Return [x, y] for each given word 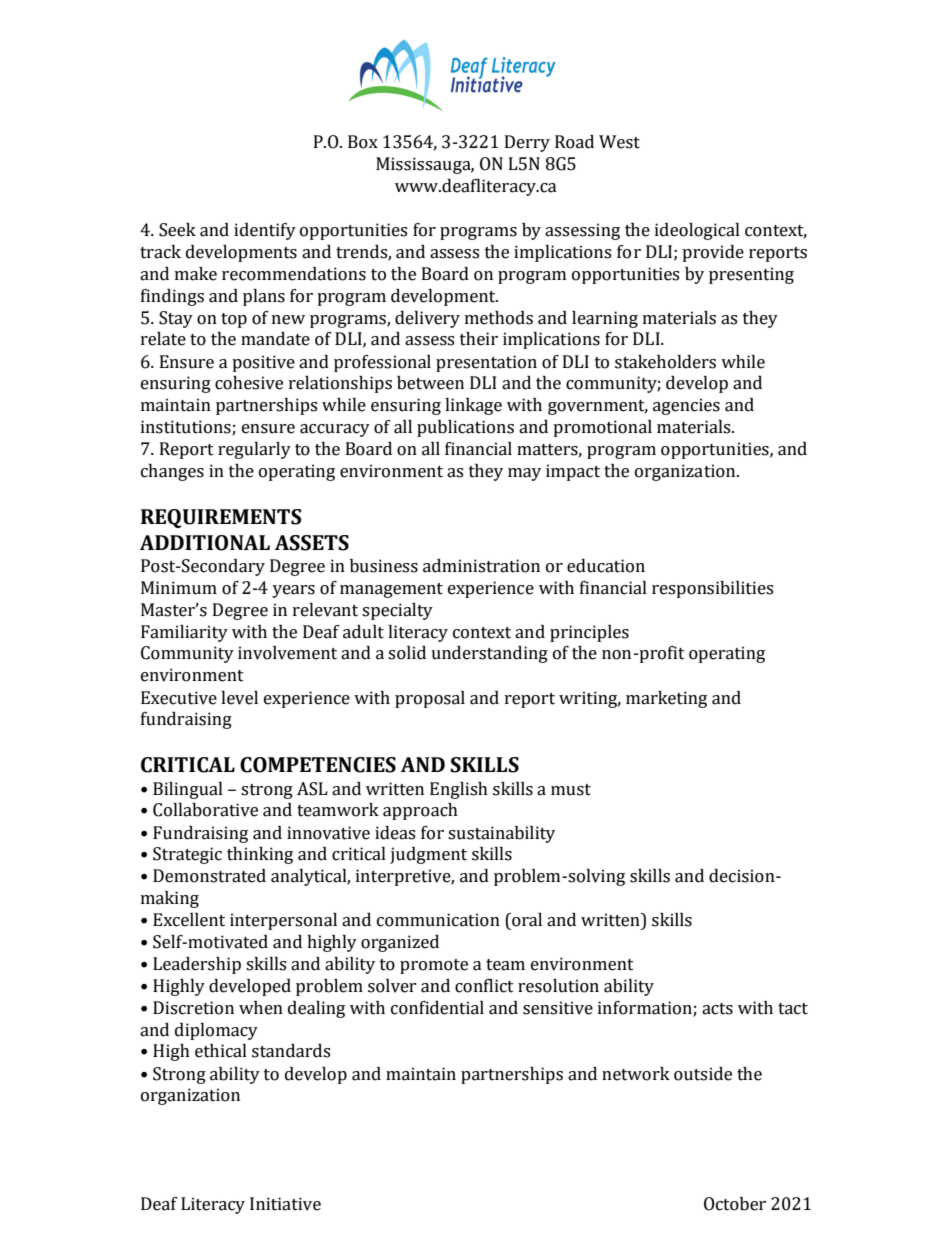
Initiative [285, 1204]
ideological [697, 231]
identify [265, 231]
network [636, 1074]
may [524, 474]
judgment [428, 855]
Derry [527, 143]
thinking [260, 855]
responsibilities [712, 589]
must [571, 790]
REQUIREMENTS [221, 518]
